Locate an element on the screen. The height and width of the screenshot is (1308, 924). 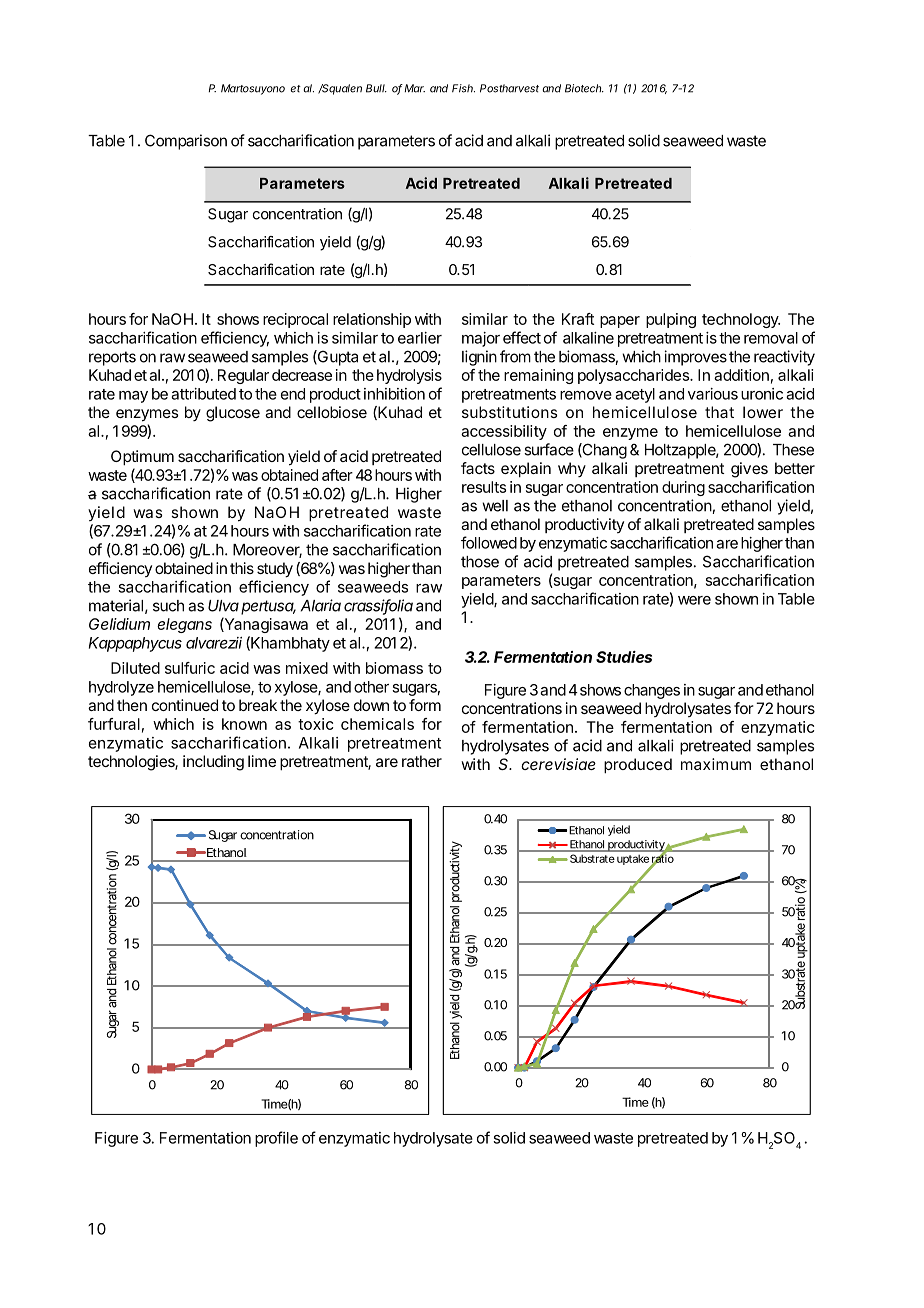
rather is located at coordinates (422, 761).
